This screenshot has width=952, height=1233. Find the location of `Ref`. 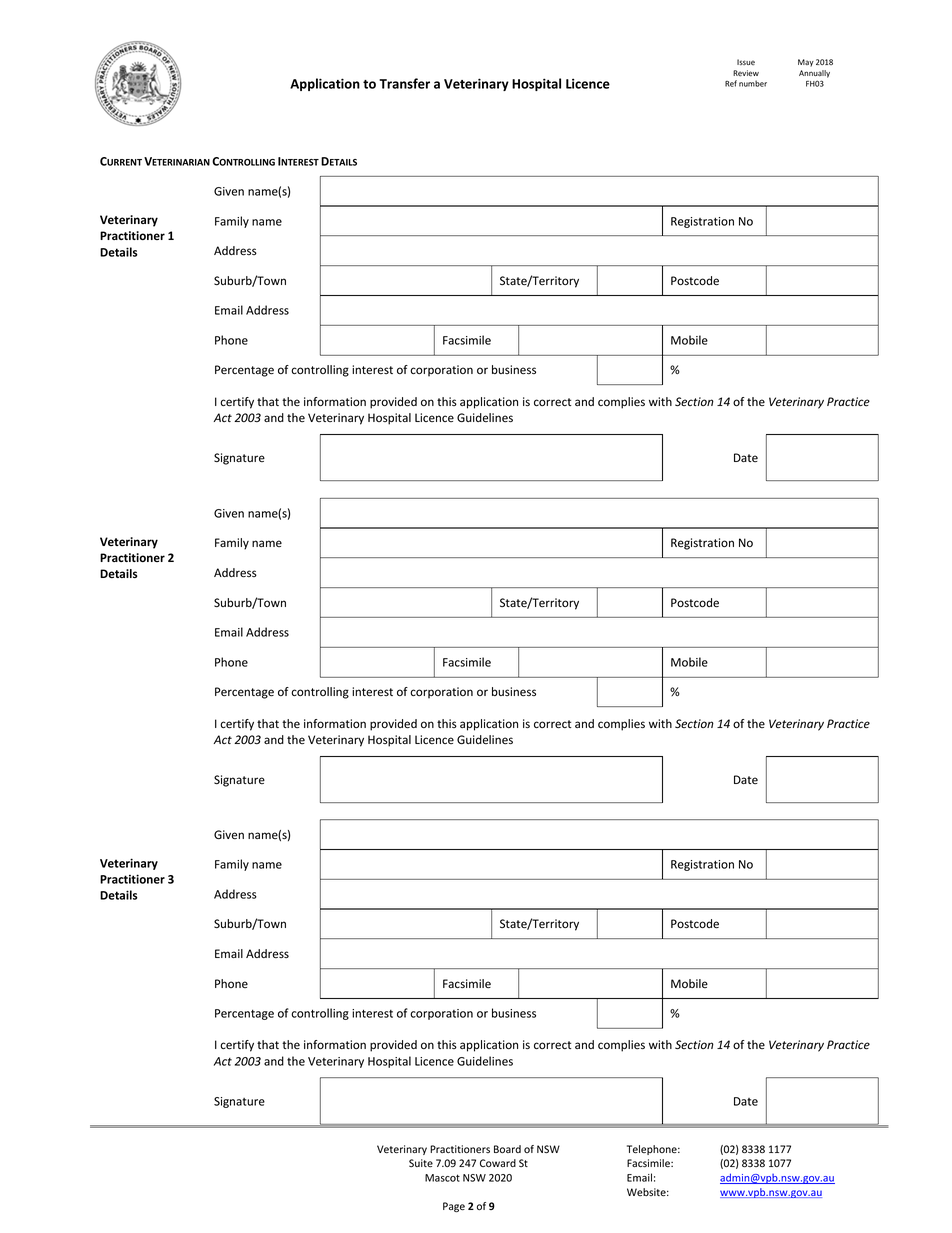

Ref is located at coordinates (731, 83).
